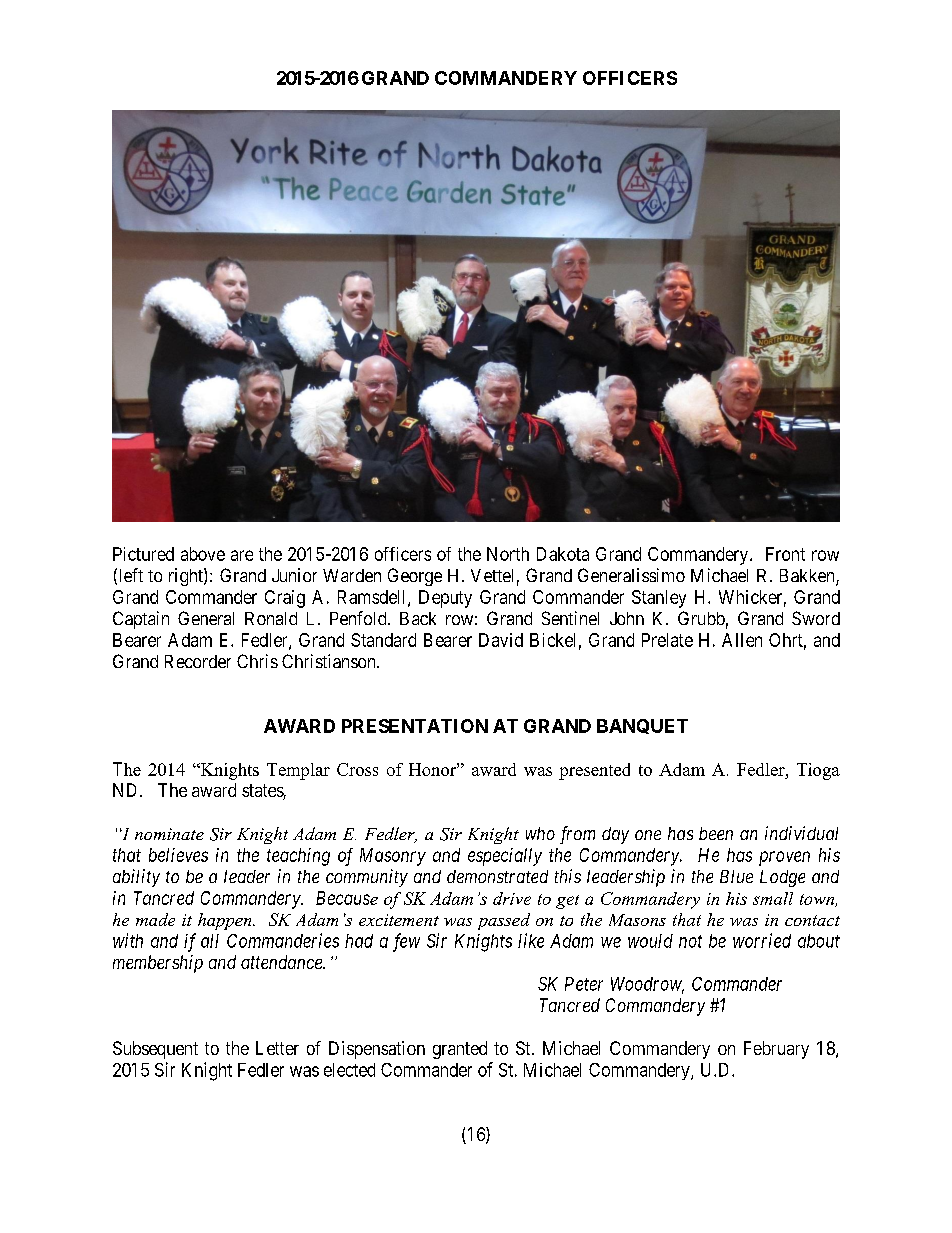  I want to click on worried, so click(762, 940).
